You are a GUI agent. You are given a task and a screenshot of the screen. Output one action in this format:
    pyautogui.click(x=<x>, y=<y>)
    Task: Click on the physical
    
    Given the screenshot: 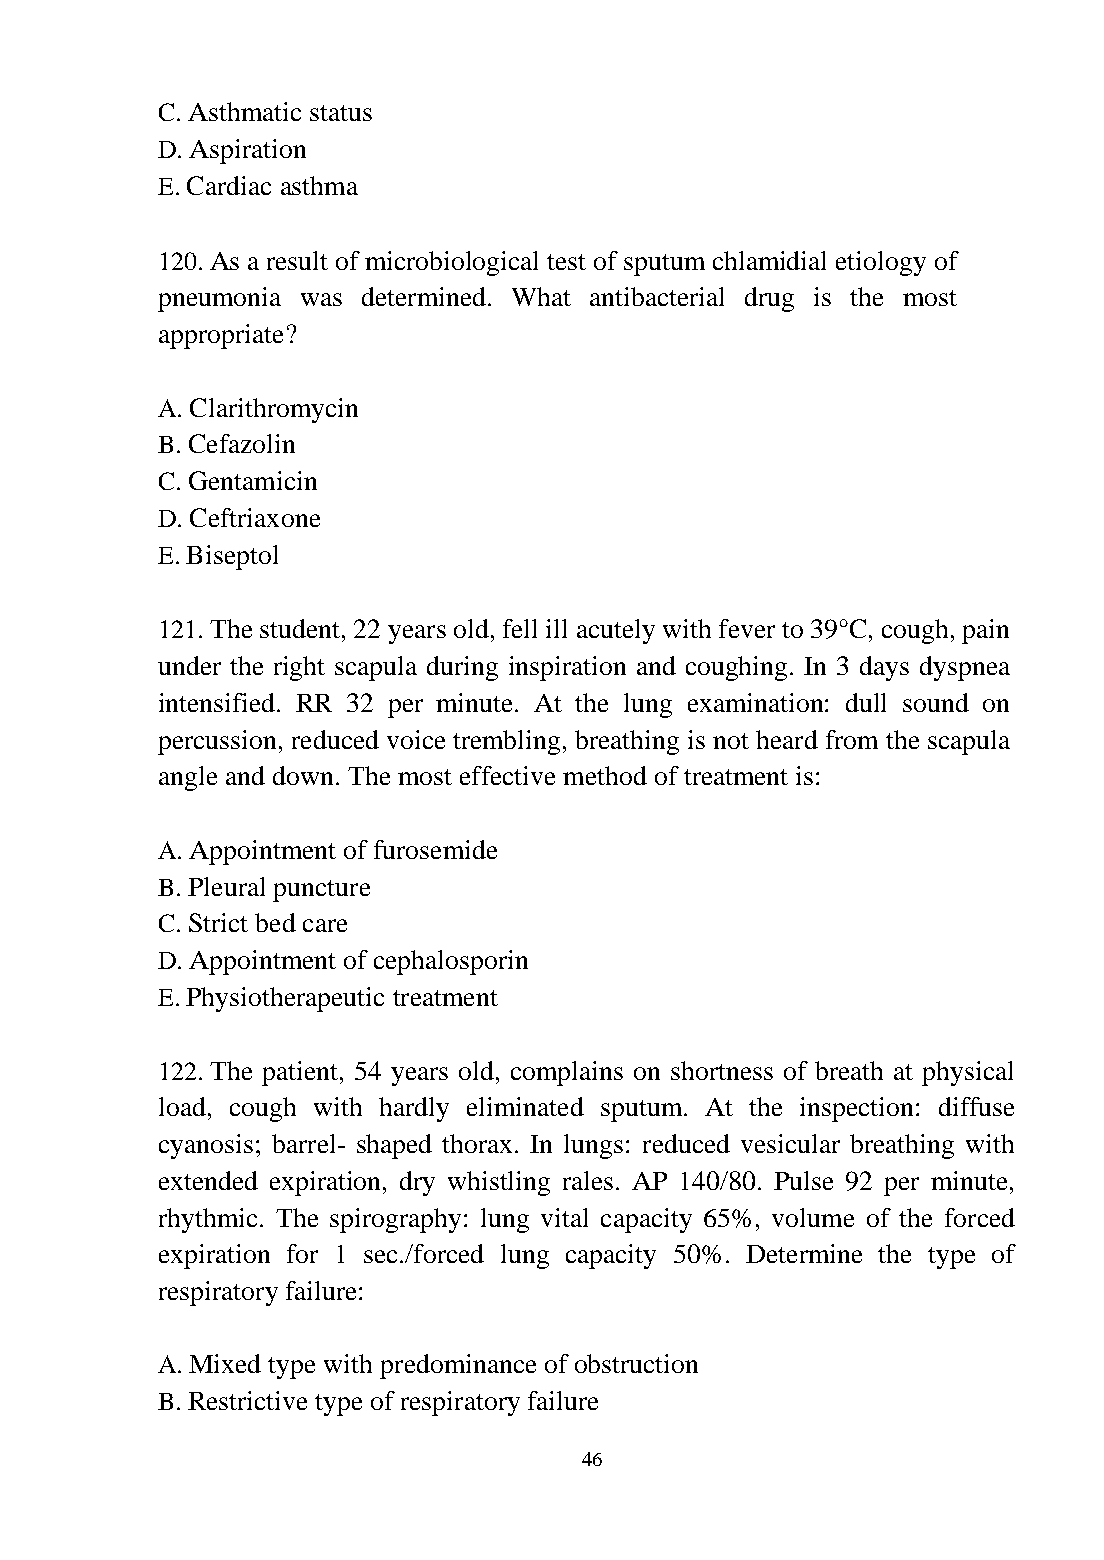 What is the action you would take?
    pyautogui.click(x=967, y=1073)
